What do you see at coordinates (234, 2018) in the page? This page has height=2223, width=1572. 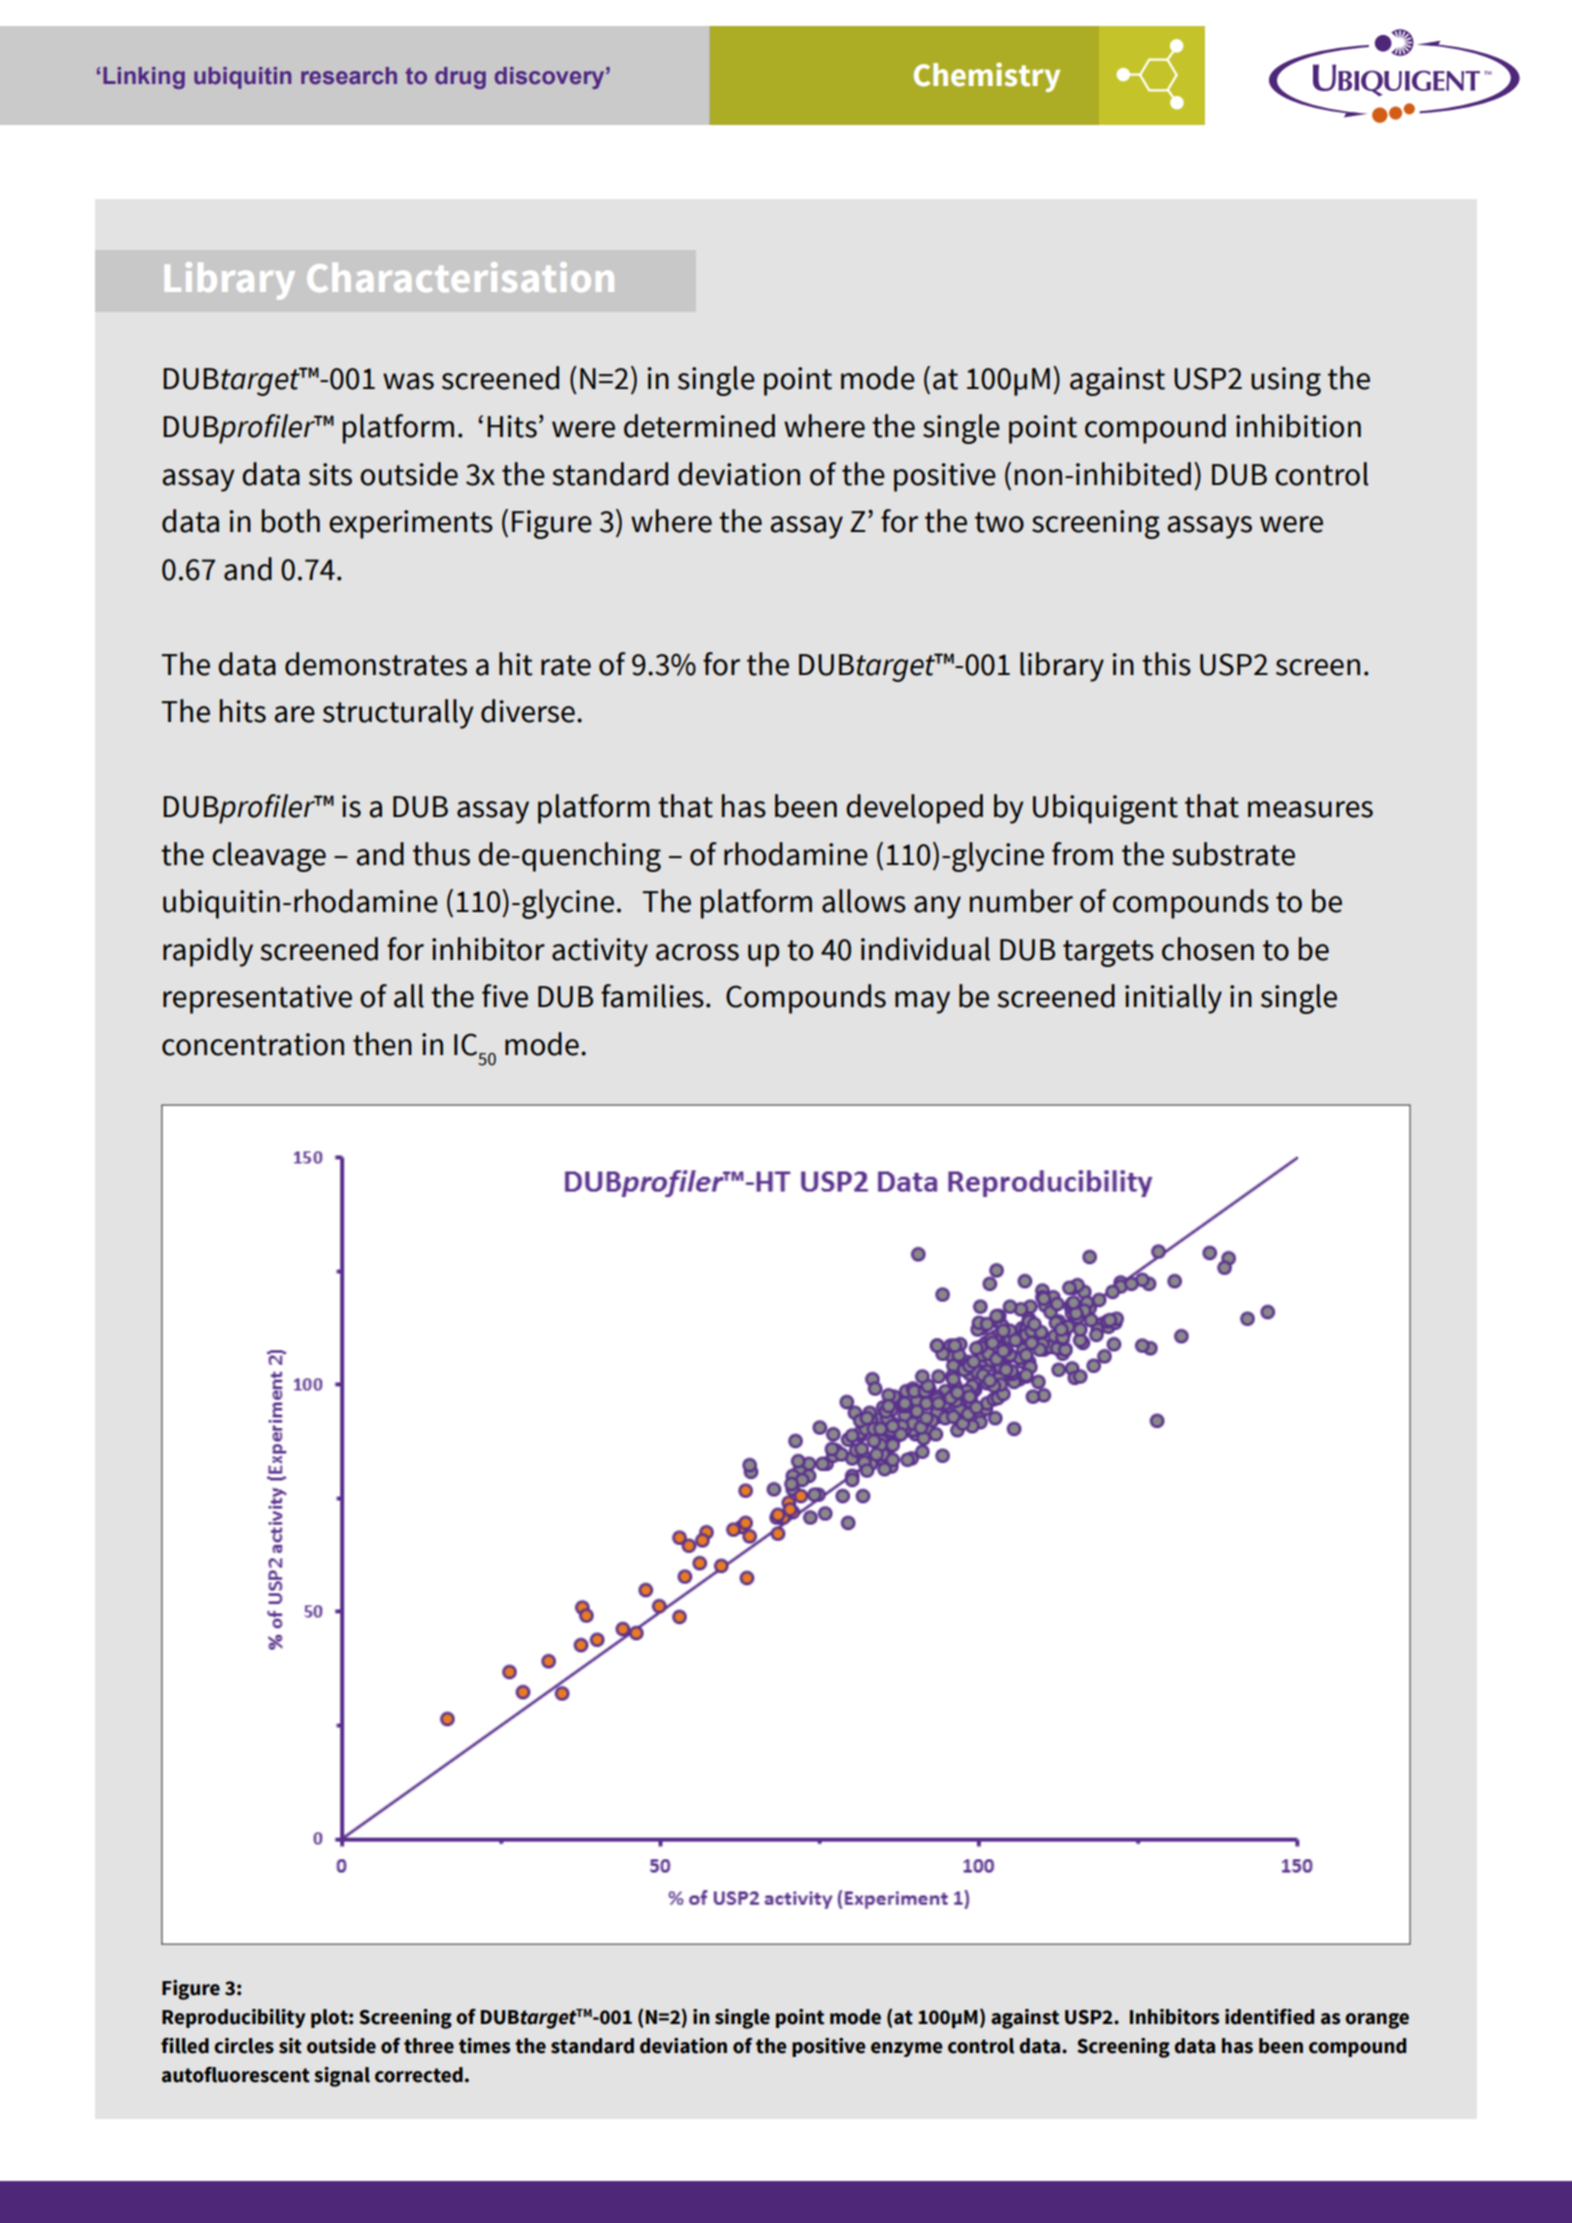 I see `Reproducibility` at bounding box center [234, 2018].
